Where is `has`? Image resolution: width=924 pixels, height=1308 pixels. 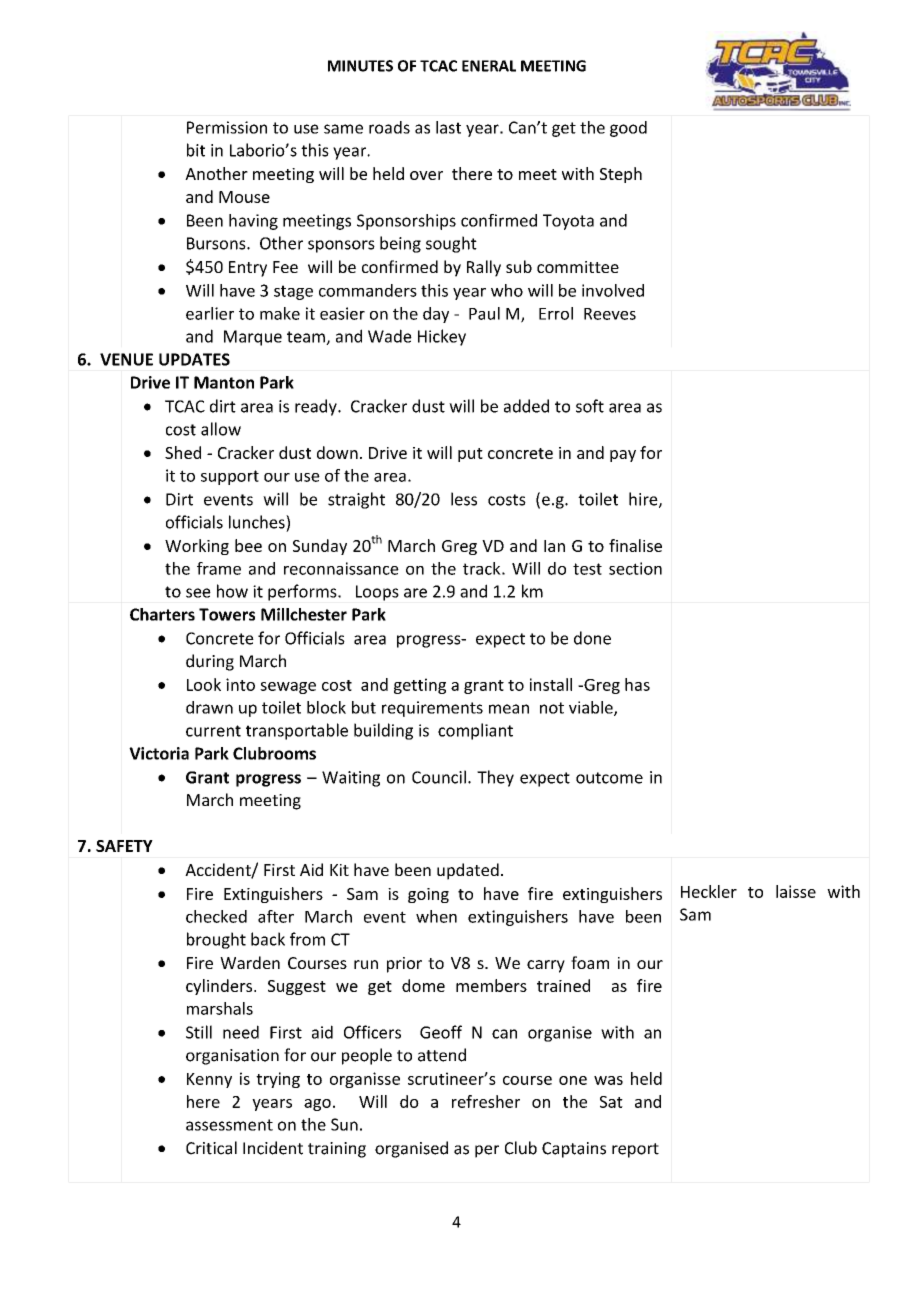 has is located at coordinates (637, 684).
